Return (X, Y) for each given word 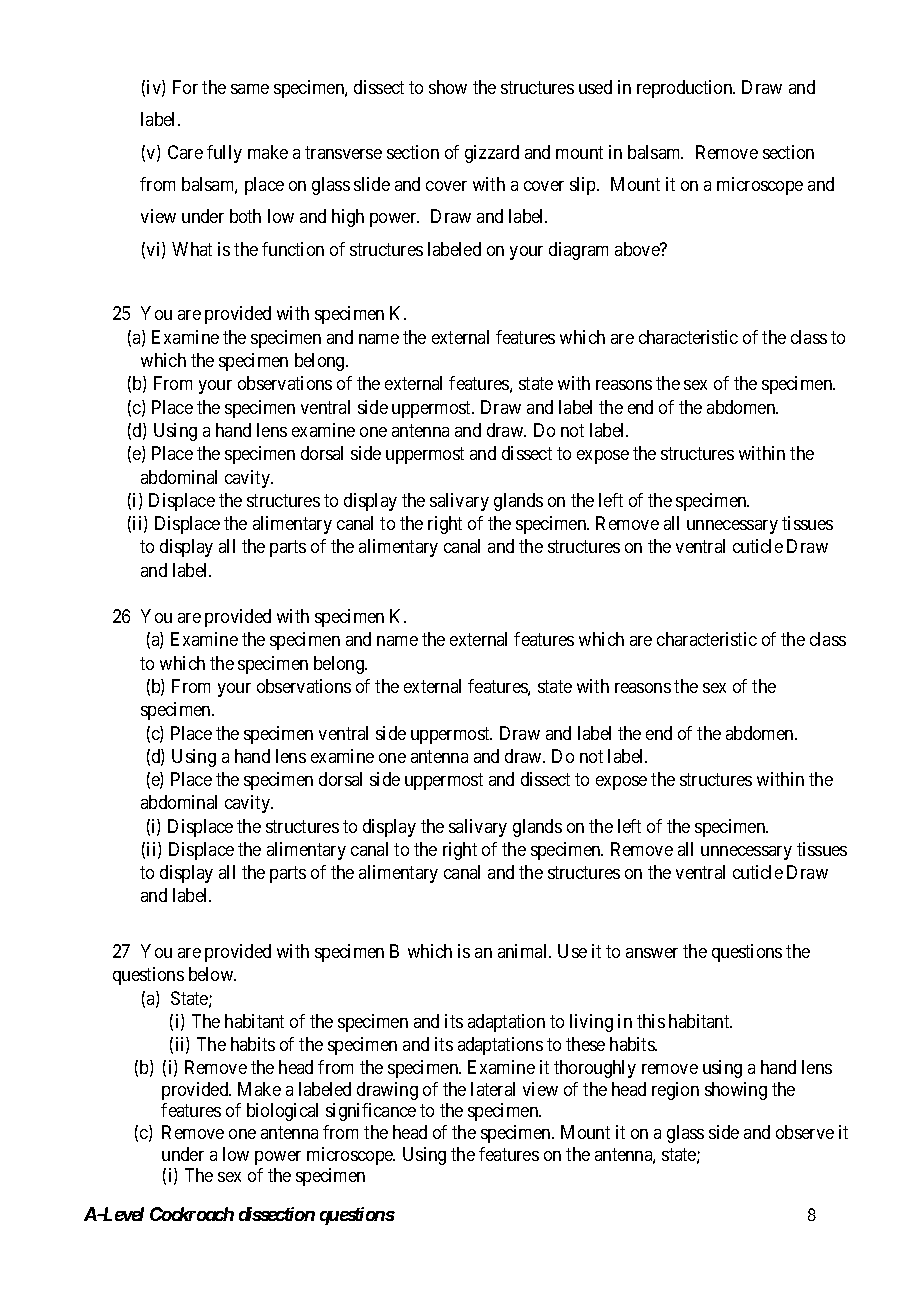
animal (524, 951)
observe (805, 1132)
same (250, 89)
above (638, 249)
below (212, 974)
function (293, 249)
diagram (578, 251)
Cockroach (192, 1214)
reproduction (686, 89)
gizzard (492, 154)
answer (652, 953)
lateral (493, 1089)
